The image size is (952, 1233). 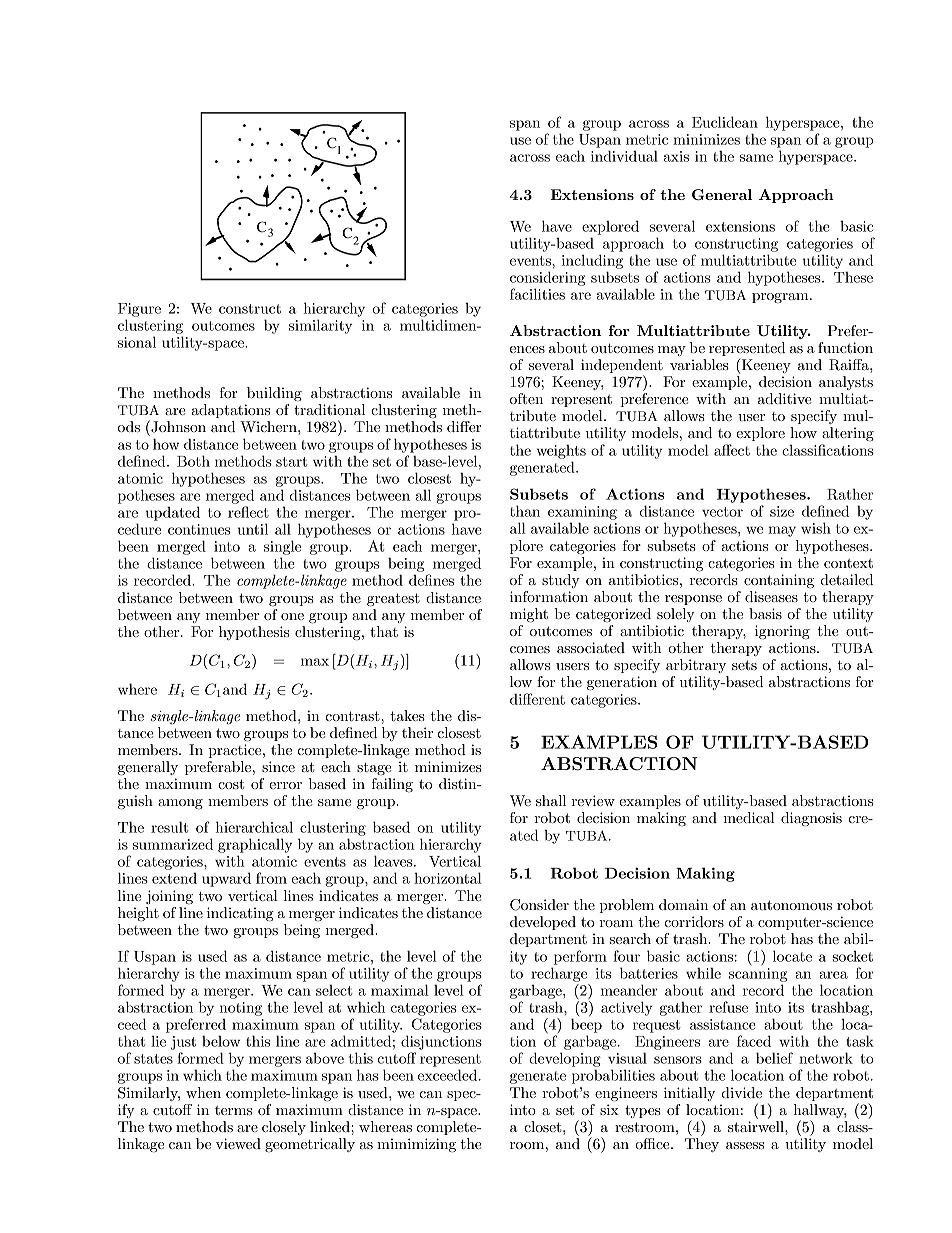 What do you see at coordinates (193, 461) in the image?
I see `Both` at bounding box center [193, 461].
